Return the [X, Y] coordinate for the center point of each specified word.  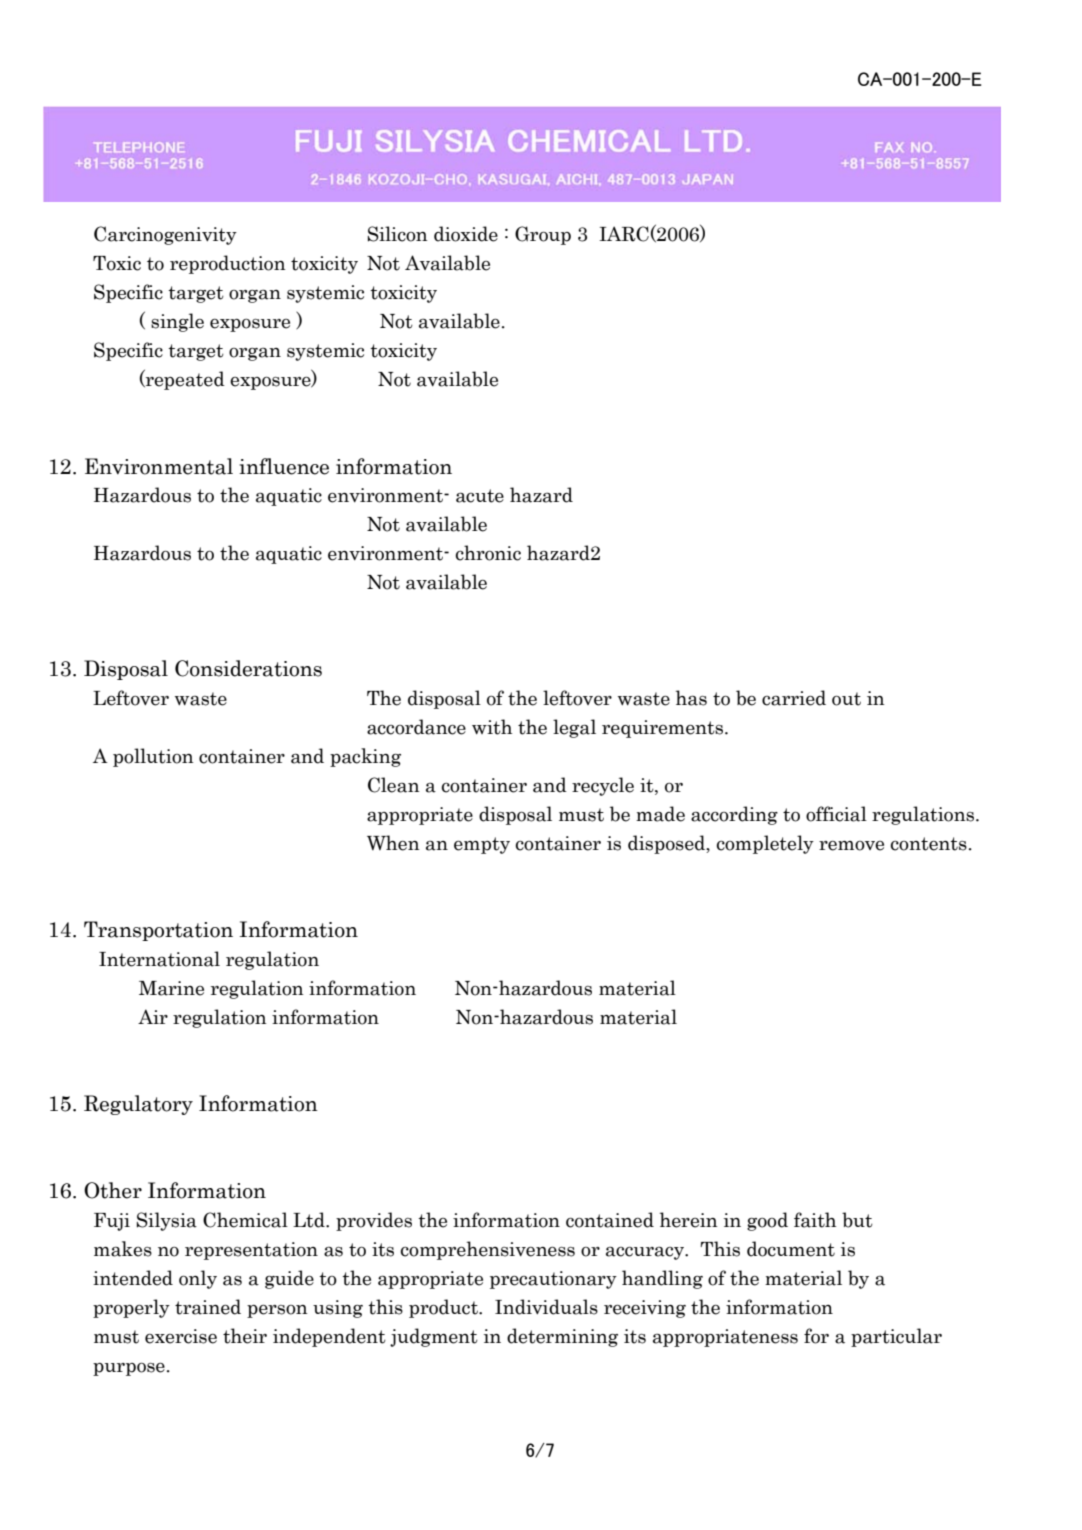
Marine [171, 988]
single [177, 322]
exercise [181, 1336]
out [846, 699]
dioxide [466, 234]
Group [543, 235]
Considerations [248, 668]
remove [851, 846]
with [492, 727]
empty [482, 845]
